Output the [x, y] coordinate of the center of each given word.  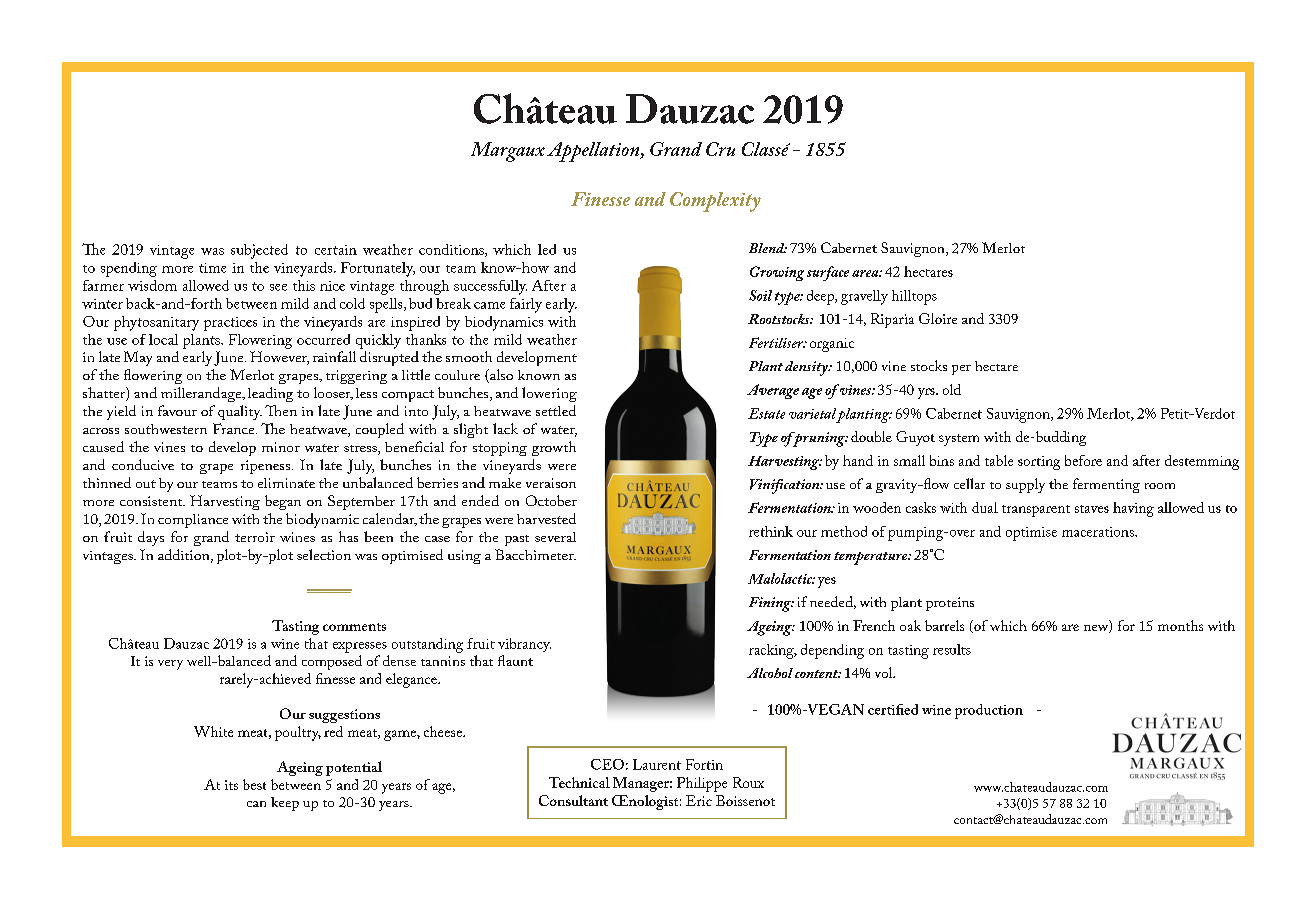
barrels [944, 625]
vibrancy [524, 645]
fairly [526, 305]
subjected [259, 251]
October [551, 500]
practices [230, 324]
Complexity [715, 202]
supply [1025, 485]
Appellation [594, 152]
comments [354, 627]
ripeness [265, 467]
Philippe [702, 784]
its [231, 785]
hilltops [914, 297]
